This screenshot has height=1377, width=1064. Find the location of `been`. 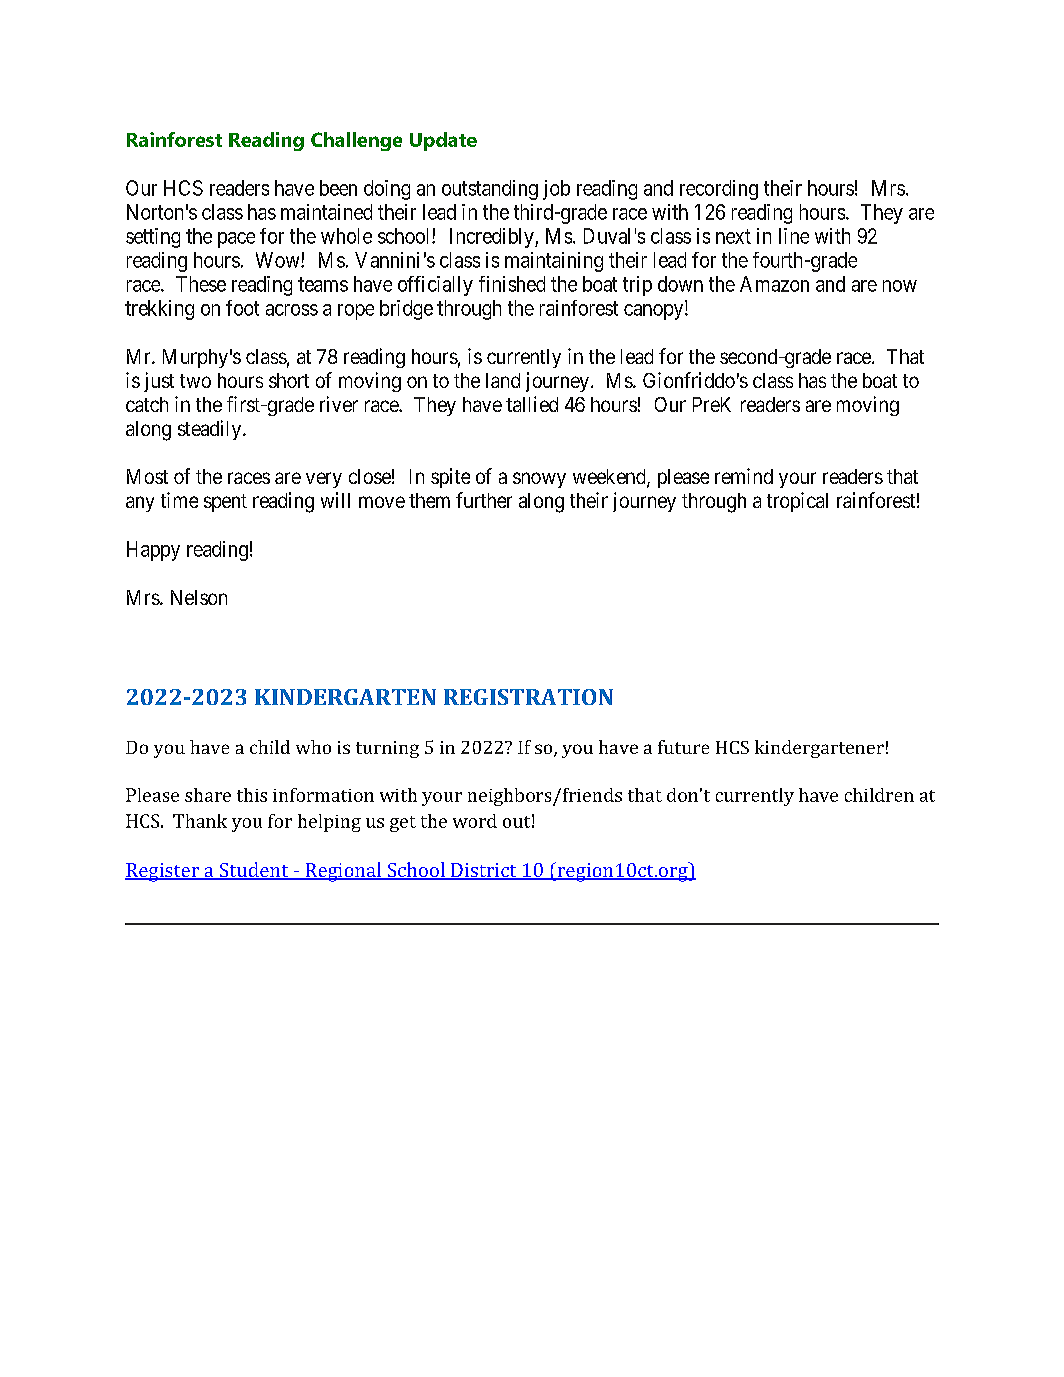

been is located at coordinates (338, 188).
